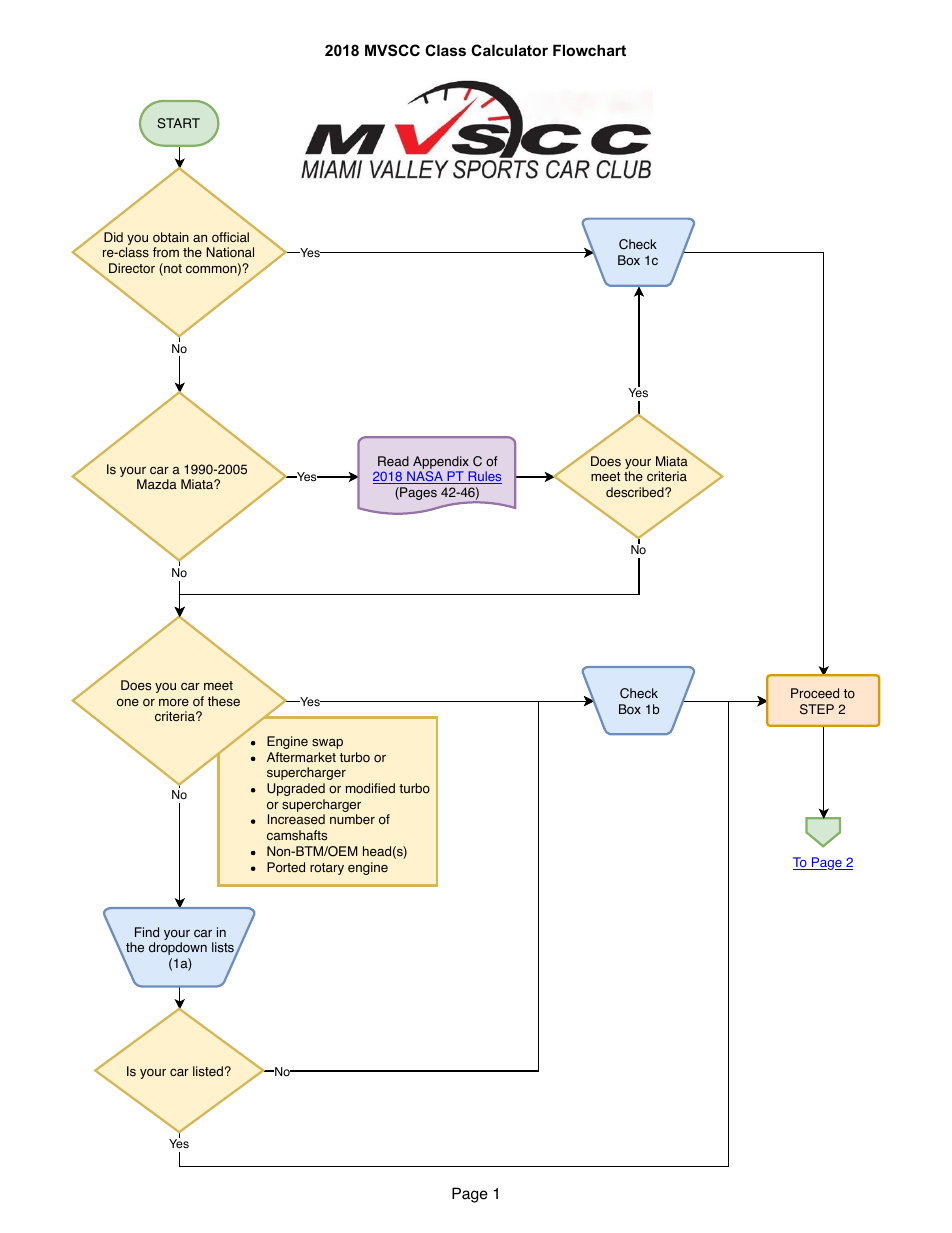 This screenshot has height=1233, width=952. What do you see at coordinates (157, 484) in the screenshot?
I see `Mazda` at bounding box center [157, 484].
